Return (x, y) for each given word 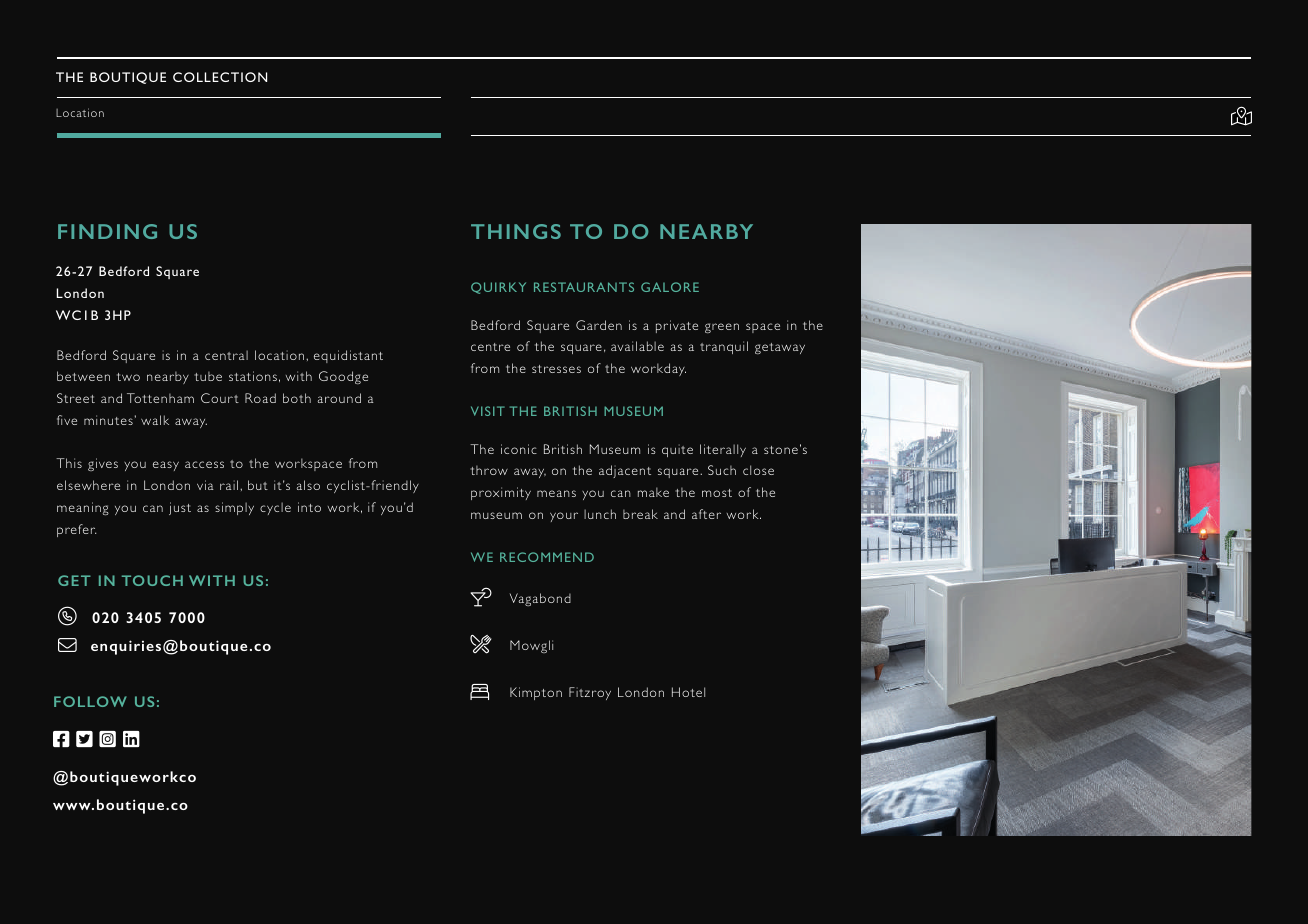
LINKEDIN (131, 739)
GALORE (670, 287)
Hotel (688, 692)
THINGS (516, 231)
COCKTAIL (481, 597)
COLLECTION (220, 77)
